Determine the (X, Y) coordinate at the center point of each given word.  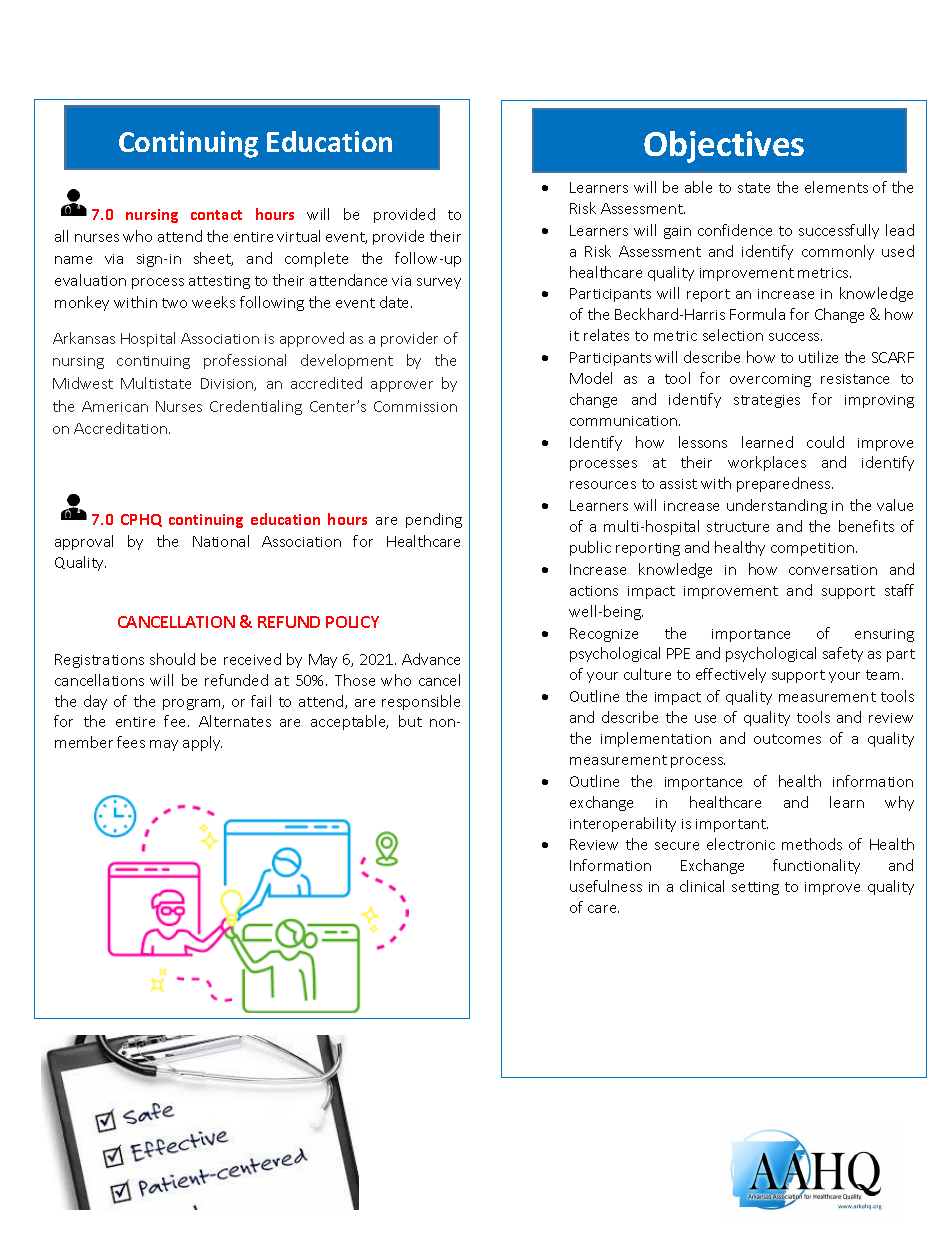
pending (434, 520)
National (221, 541)
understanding (777, 506)
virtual (298, 236)
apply (202, 743)
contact (216, 215)
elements (836, 187)
